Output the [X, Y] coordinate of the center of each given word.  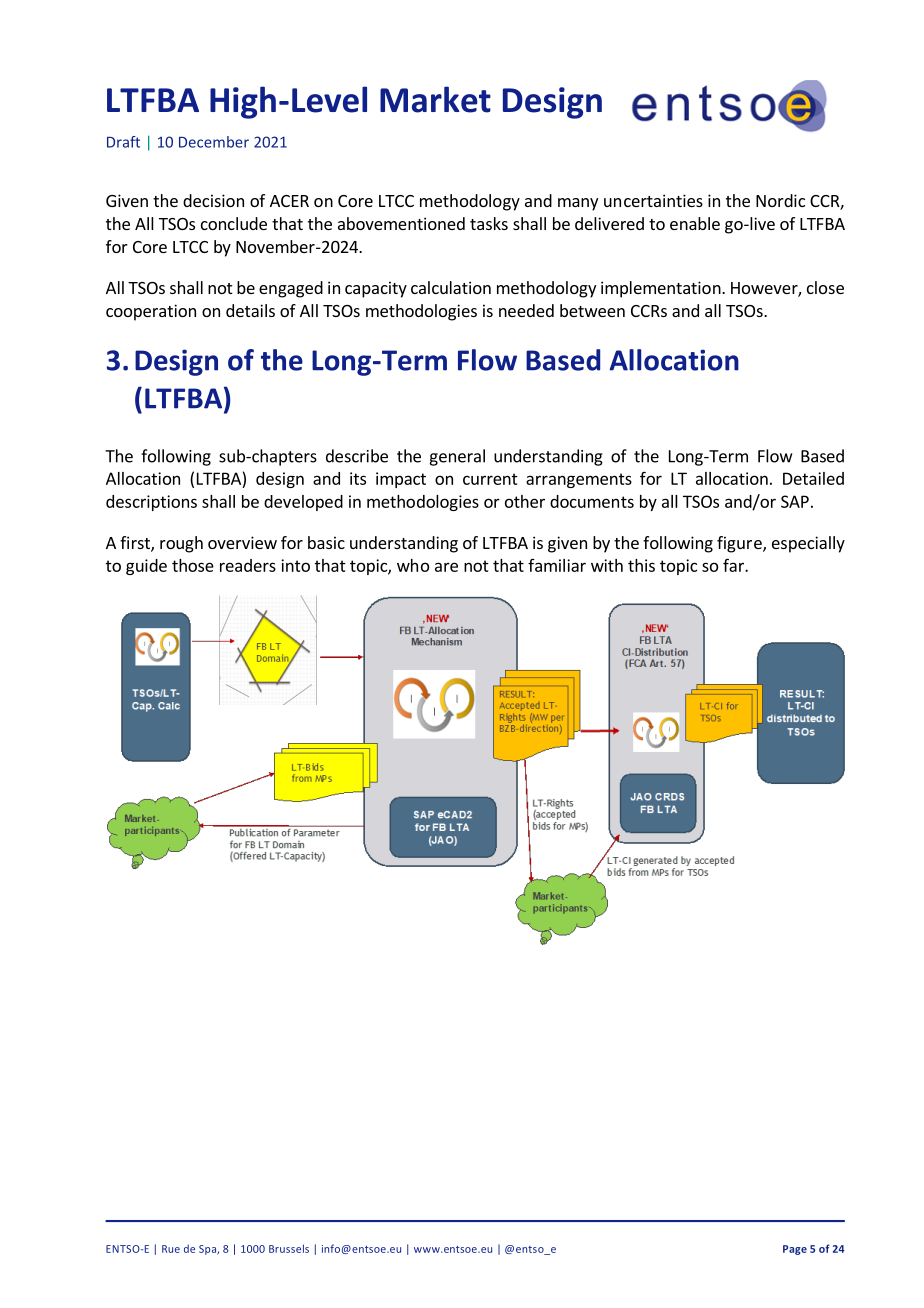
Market [435, 99]
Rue [171, 1249]
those [193, 565]
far [734, 565]
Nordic [780, 200]
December [214, 142]
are [446, 567]
